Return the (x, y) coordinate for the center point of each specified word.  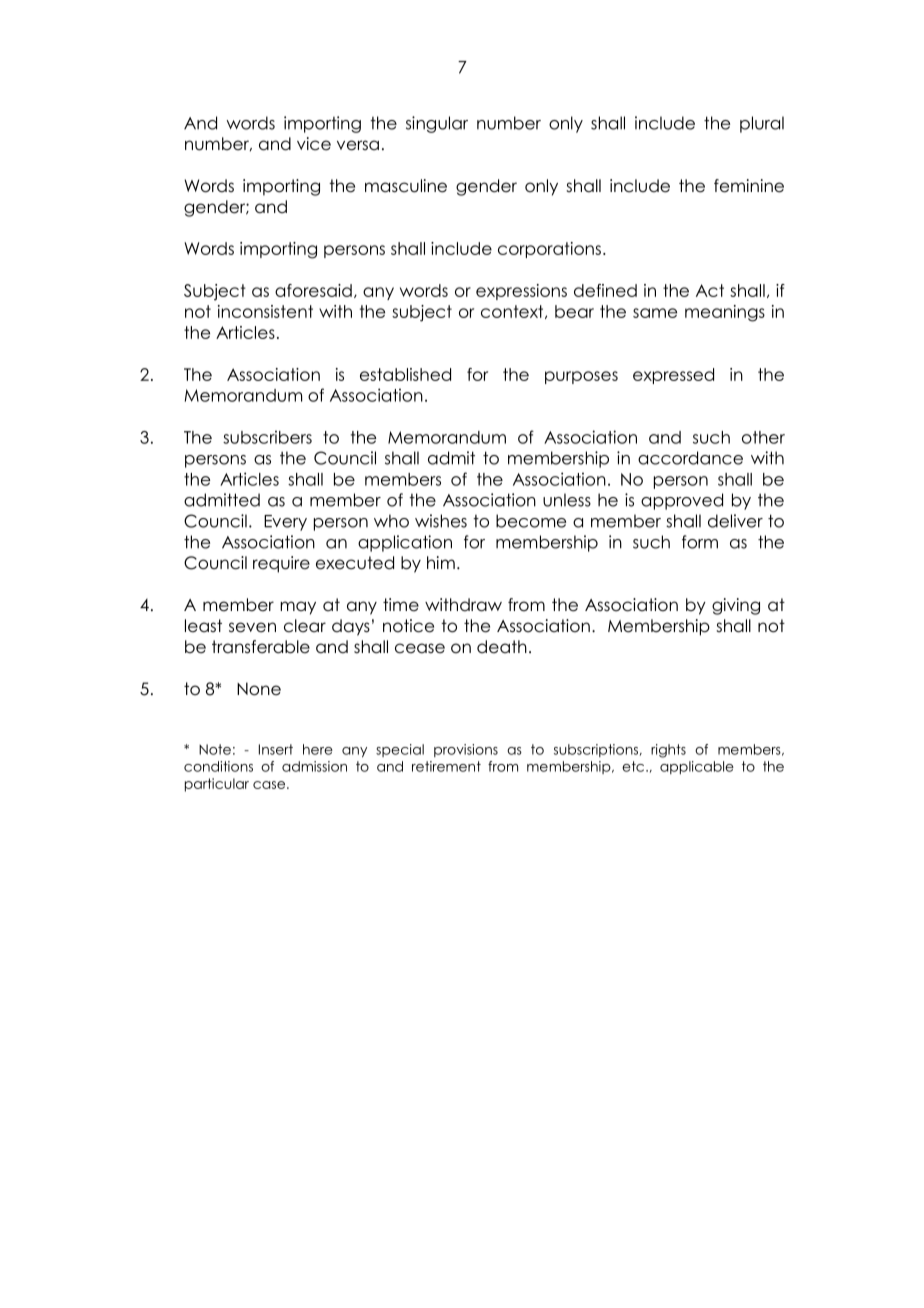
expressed (673, 376)
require (281, 564)
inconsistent (265, 311)
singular (437, 124)
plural (762, 124)
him (441, 562)
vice (314, 144)
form (700, 542)
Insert (276, 749)
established (405, 374)
